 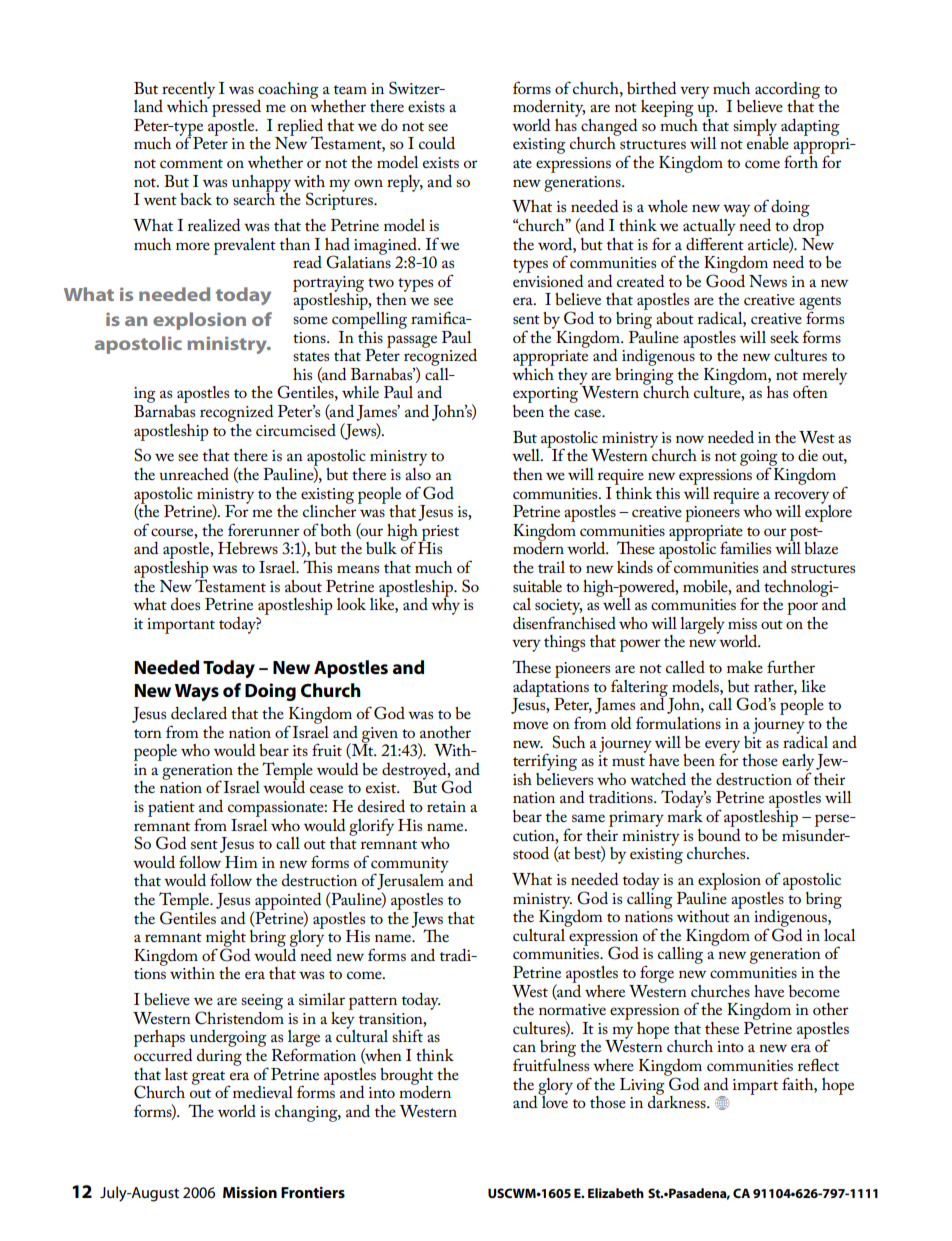 I want to click on Him, so click(x=241, y=862).
